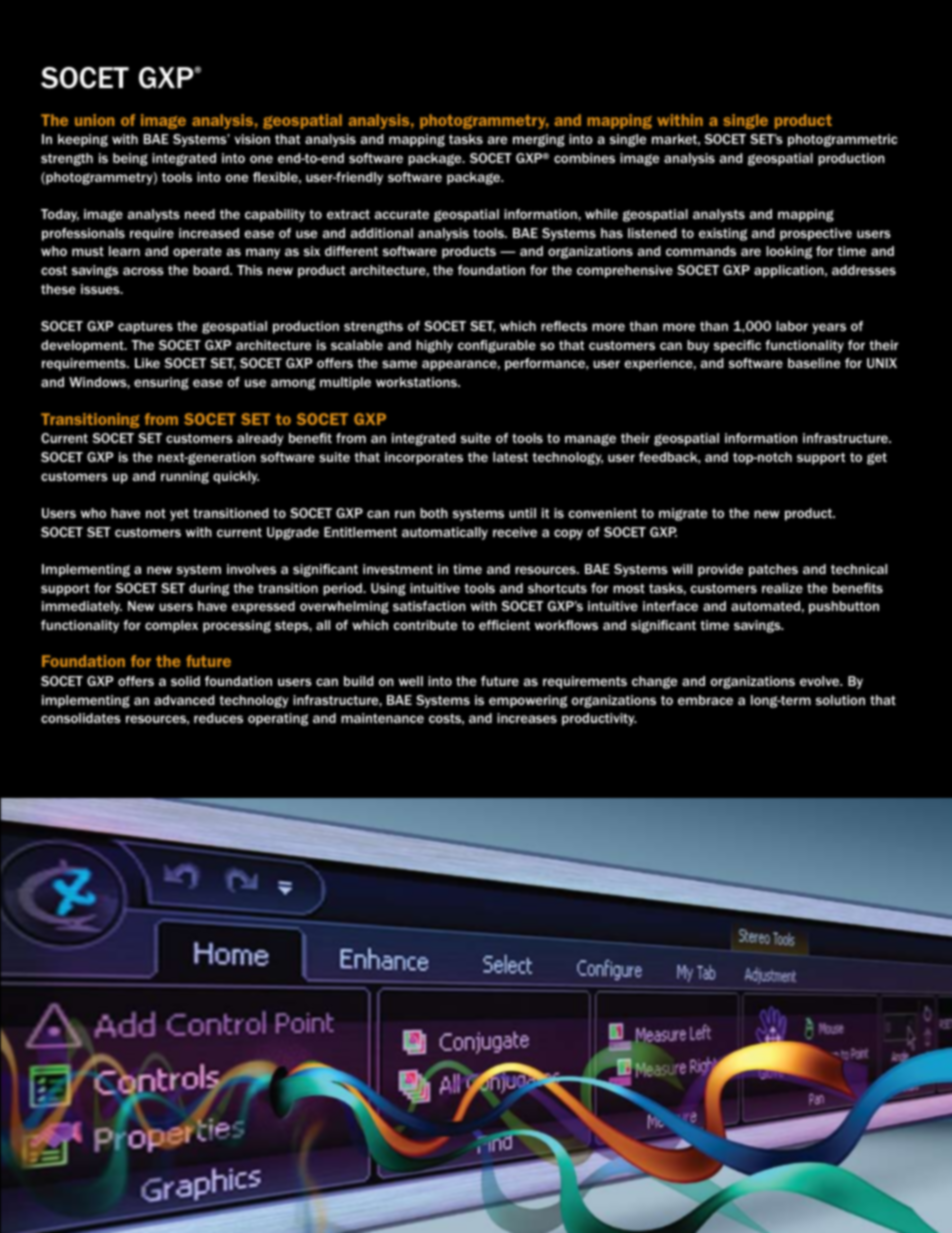 The height and width of the page is (1233, 952). What do you see at coordinates (792, 326) in the page?
I see `labor` at bounding box center [792, 326].
